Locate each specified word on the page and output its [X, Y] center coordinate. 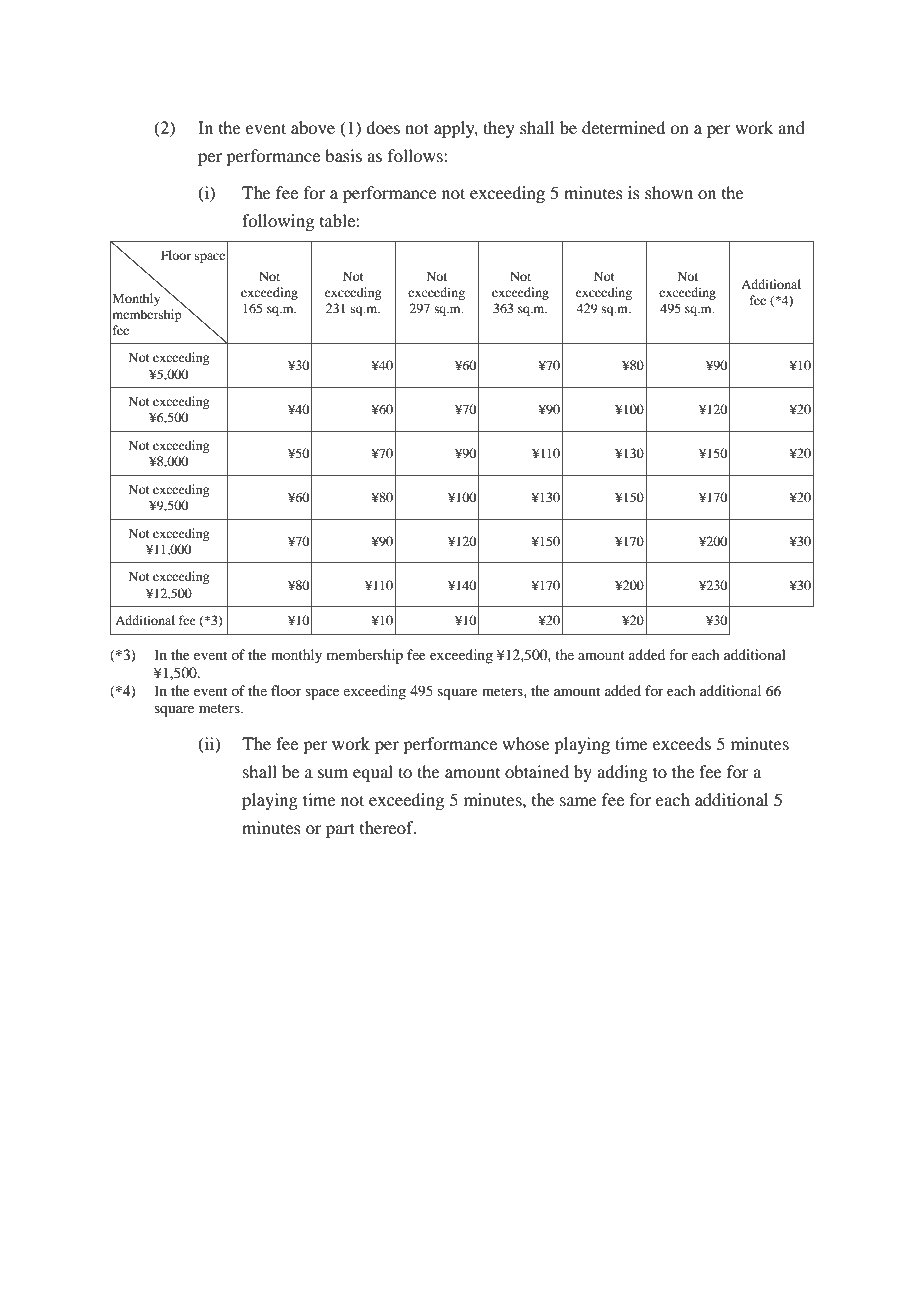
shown [669, 192]
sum [333, 773]
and [791, 127]
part [340, 830]
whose [526, 743]
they [499, 129]
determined [623, 127]
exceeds [682, 743]
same [578, 801]
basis [343, 155]
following [278, 222]
